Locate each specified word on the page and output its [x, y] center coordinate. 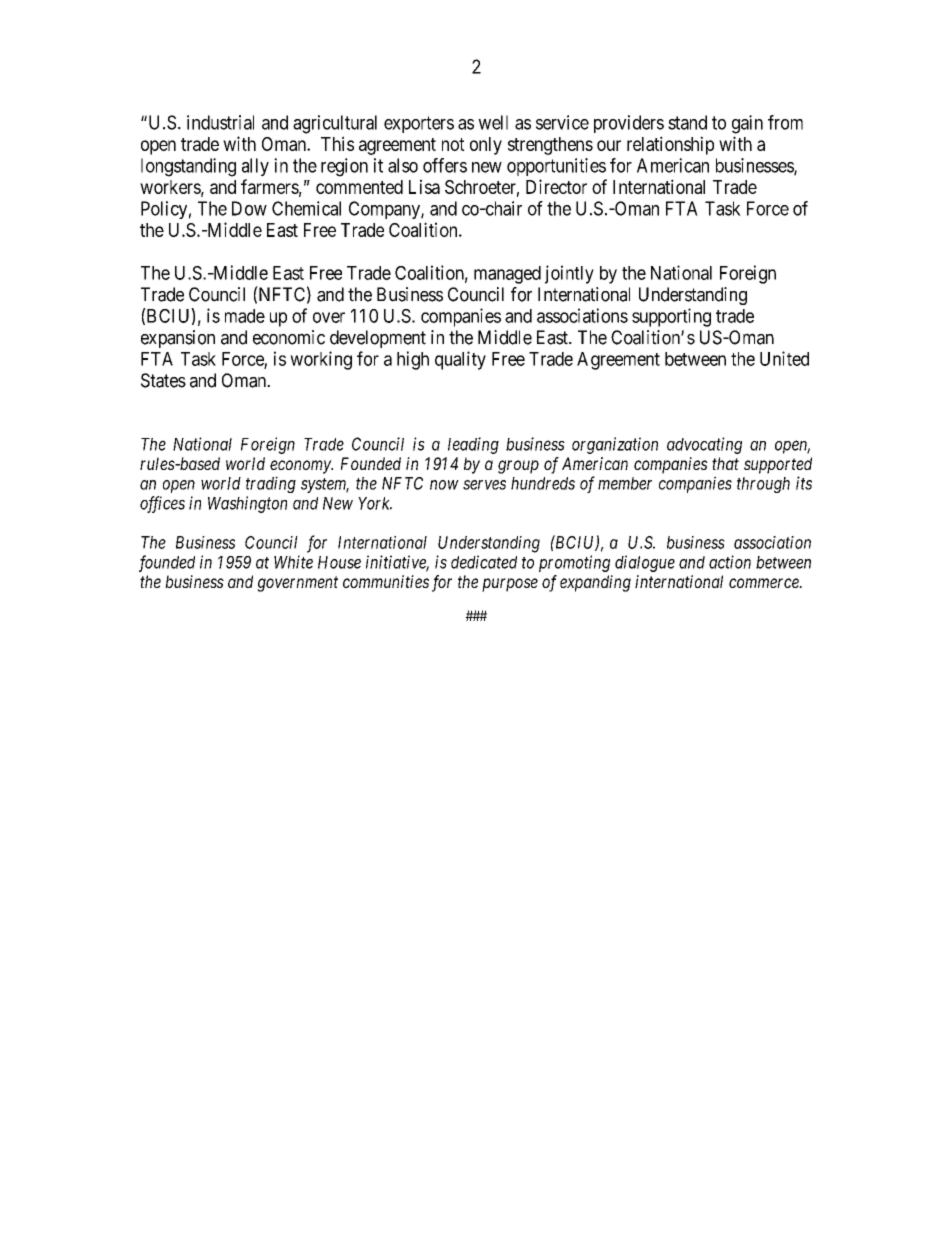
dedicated [484, 562]
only [486, 146]
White [293, 562]
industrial [220, 122]
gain [747, 124]
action [730, 562]
